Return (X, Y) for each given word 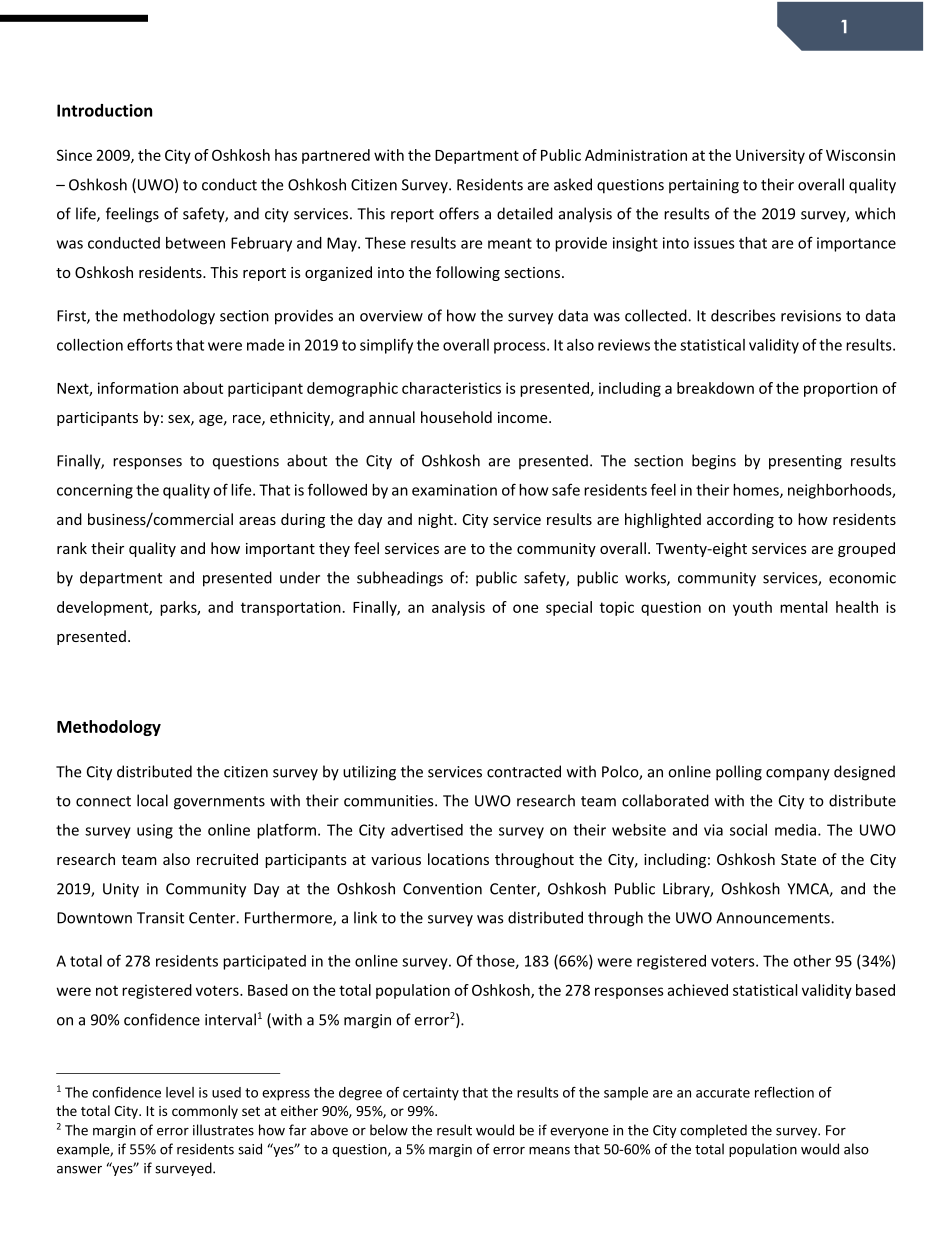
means (549, 1151)
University (770, 156)
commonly (205, 1112)
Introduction (104, 110)
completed (713, 1131)
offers (459, 213)
